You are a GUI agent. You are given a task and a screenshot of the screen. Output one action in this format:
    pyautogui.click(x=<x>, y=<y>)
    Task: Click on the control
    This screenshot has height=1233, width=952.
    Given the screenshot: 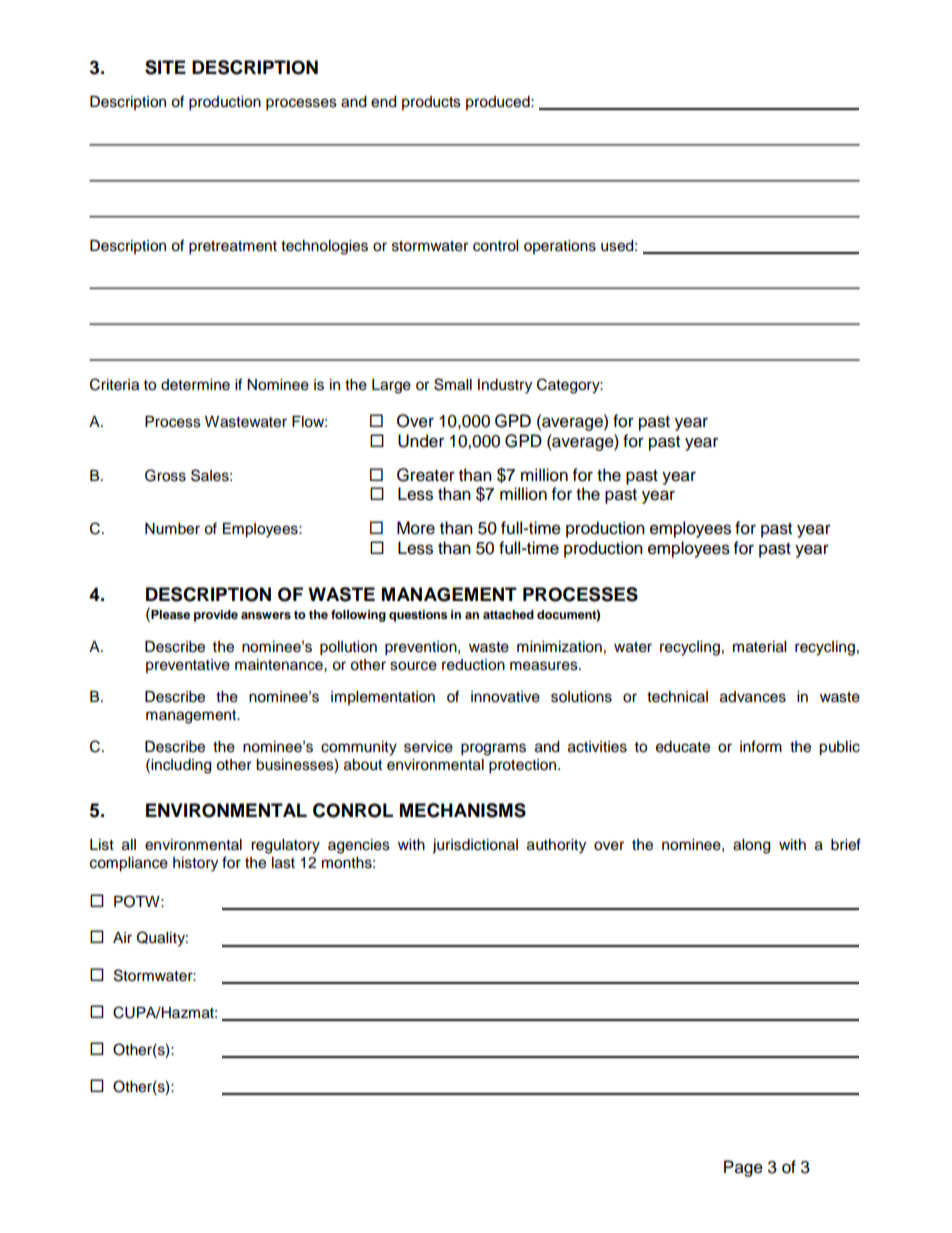 What is the action you would take?
    pyautogui.click(x=495, y=246)
